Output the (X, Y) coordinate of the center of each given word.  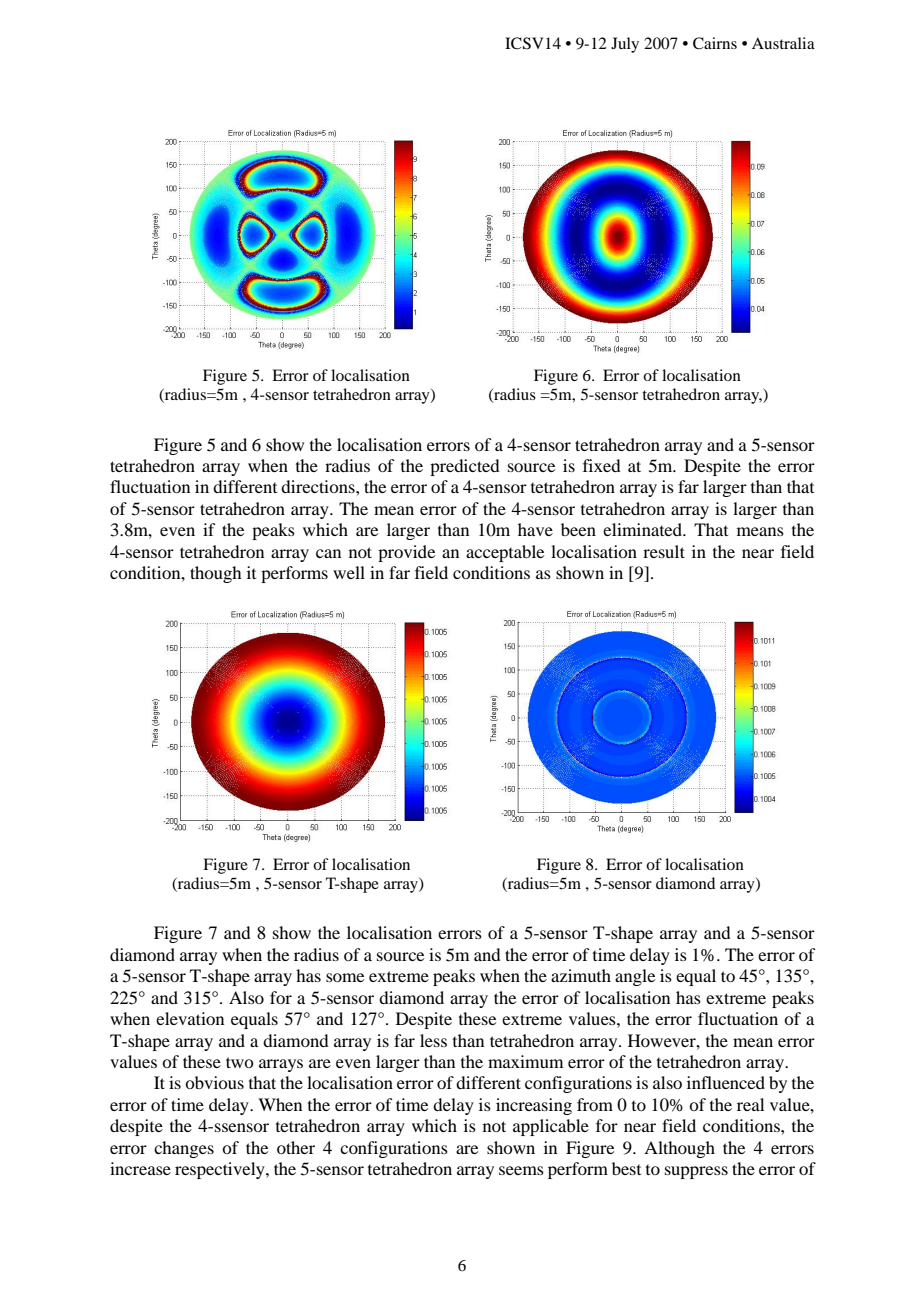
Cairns (715, 43)
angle (635, 977)
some (345, 977)
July (625, 45)
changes (184, 1149)
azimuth (581, 975)
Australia (783, 43)
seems (521, 1170)
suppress (696, 1172)
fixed (602, 465)
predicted (465, 467)
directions (319, 486)
